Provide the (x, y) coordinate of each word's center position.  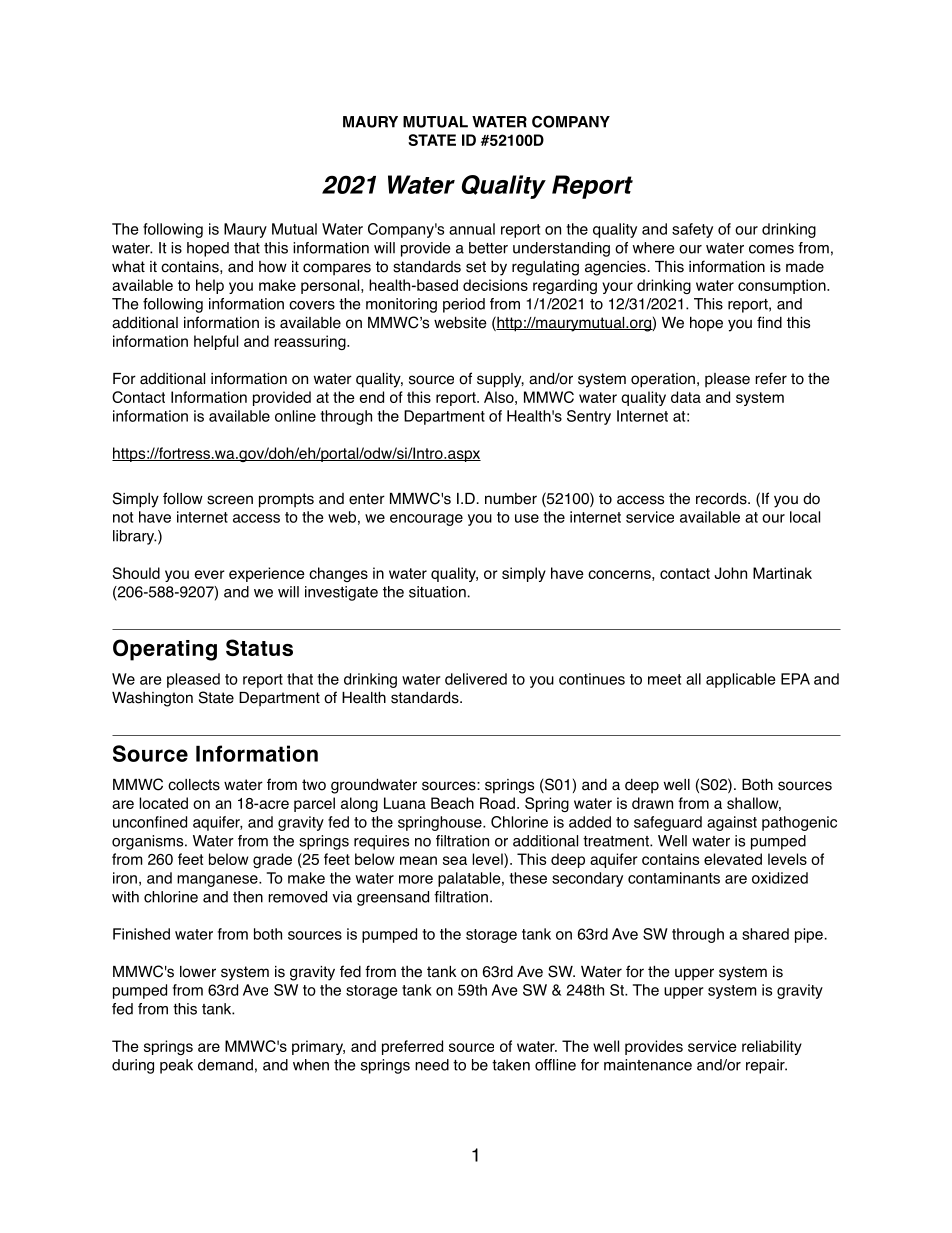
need (432, 1065)
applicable (741, 680)
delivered (476, 679)
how (273, 267)
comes (771, 249)
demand (225, 1065)
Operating (165, 650)
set (476, 267)
